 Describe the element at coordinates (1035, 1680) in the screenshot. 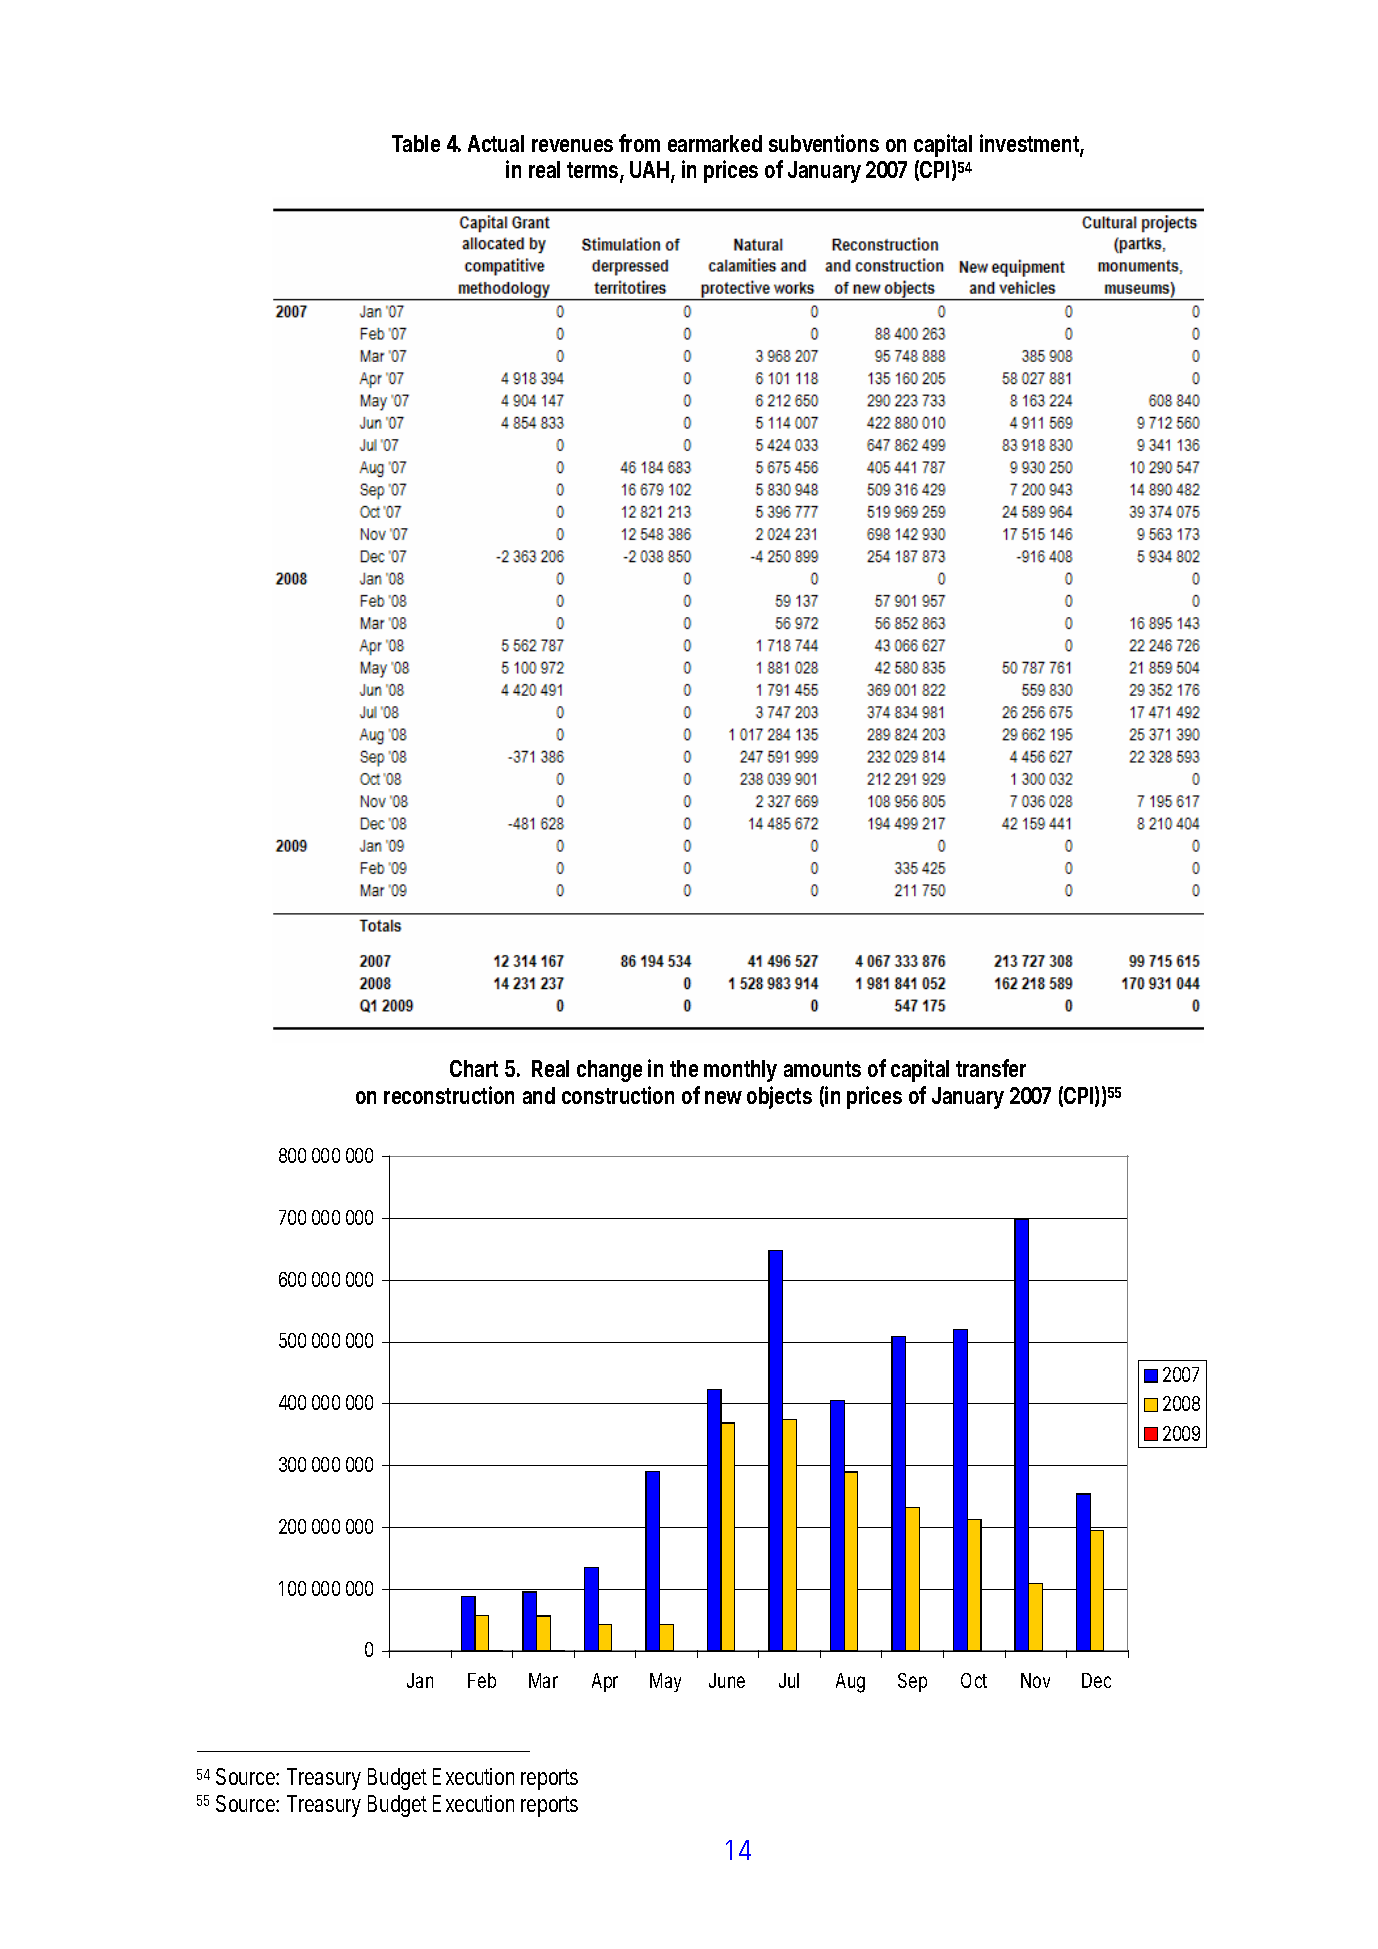

I see `Nov` at that location.
